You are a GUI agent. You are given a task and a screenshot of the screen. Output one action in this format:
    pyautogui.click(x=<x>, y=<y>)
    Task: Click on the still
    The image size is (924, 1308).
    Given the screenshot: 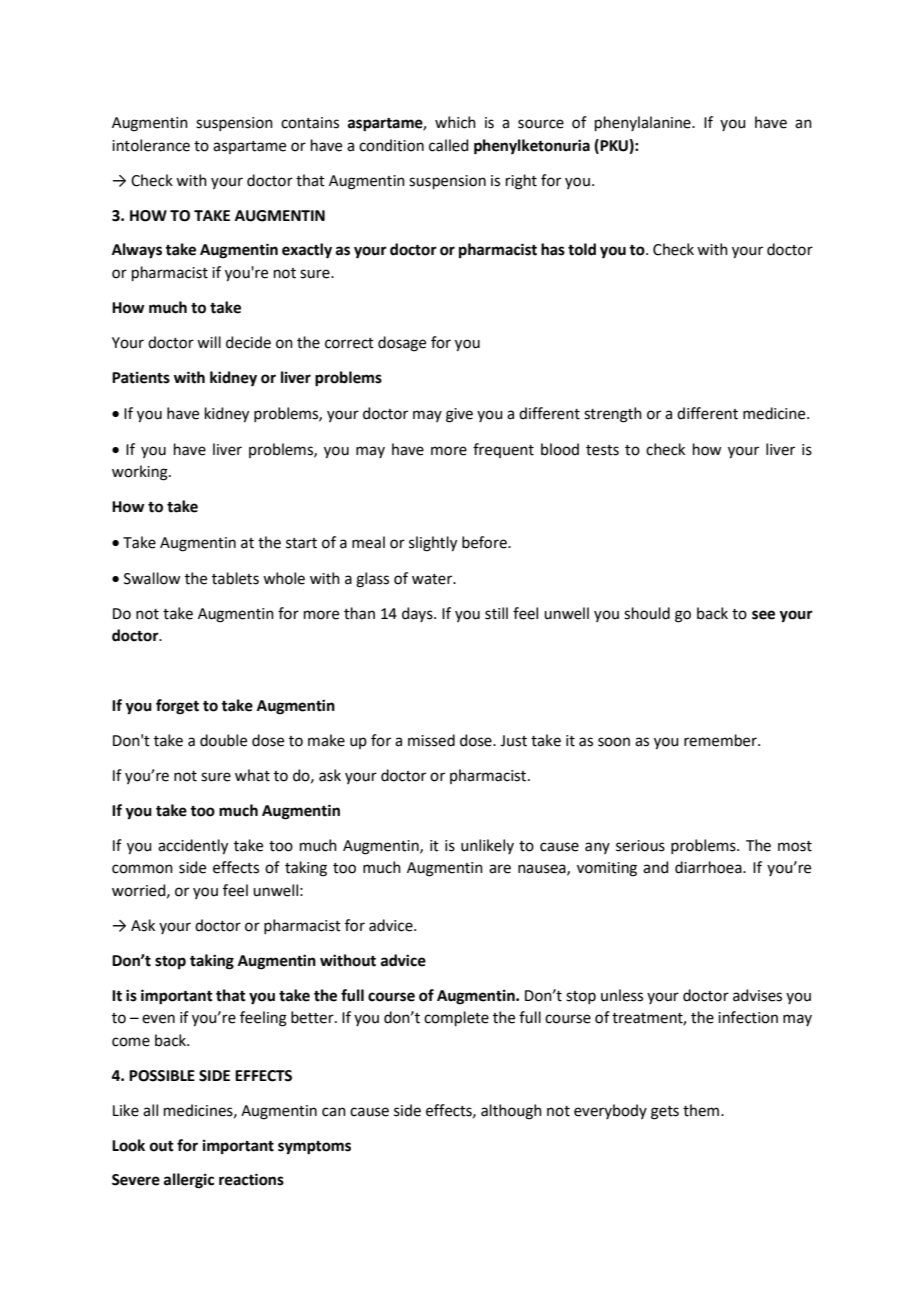 What is the action you would take?
    pyautogui.click(x=496, y=613)
